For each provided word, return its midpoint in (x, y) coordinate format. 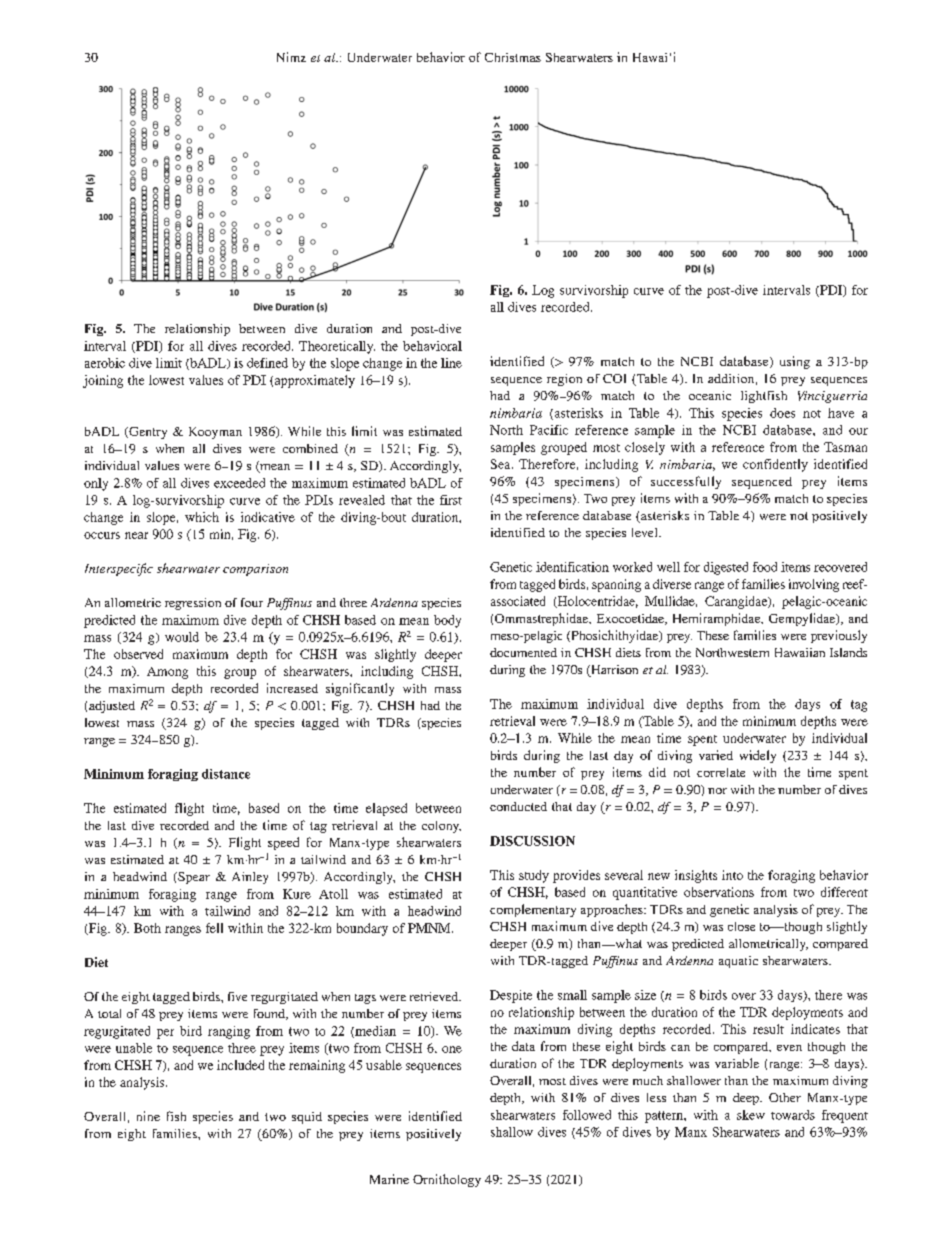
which (202, 517)
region (564, 380)
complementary (533, 910)
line (451, 363)
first (451, 500)
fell (214, 928)
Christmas (513, 57)
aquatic (738, 962)
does (782, 413)
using (795, 362)
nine (148, 1116)
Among (167, 673)
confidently (775, 465)
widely (758, 756)
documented (523, 652)
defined (267, 363)
